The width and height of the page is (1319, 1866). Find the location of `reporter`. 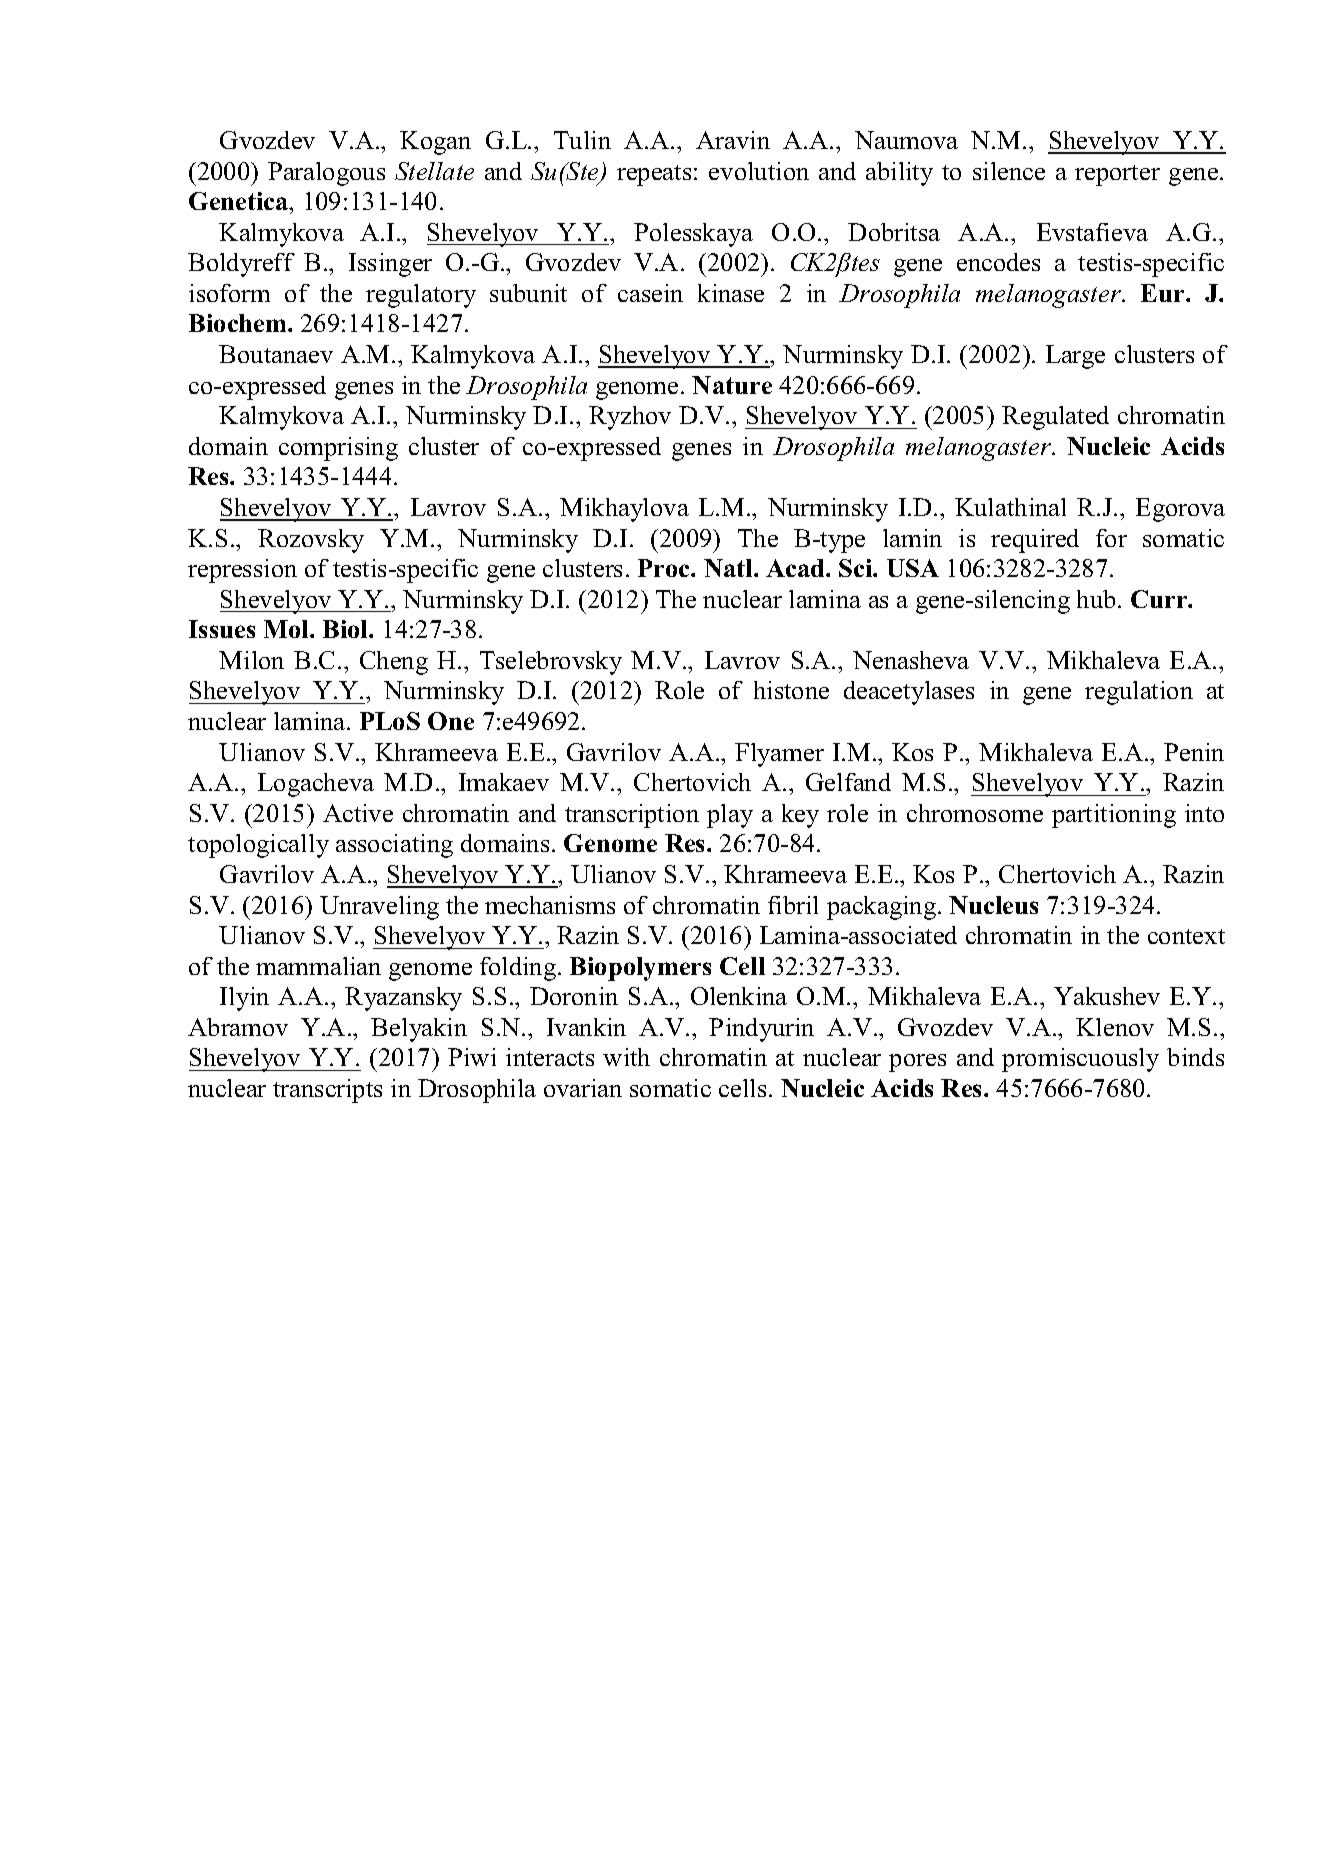

reporter is located at coordinates (1117, 175).
